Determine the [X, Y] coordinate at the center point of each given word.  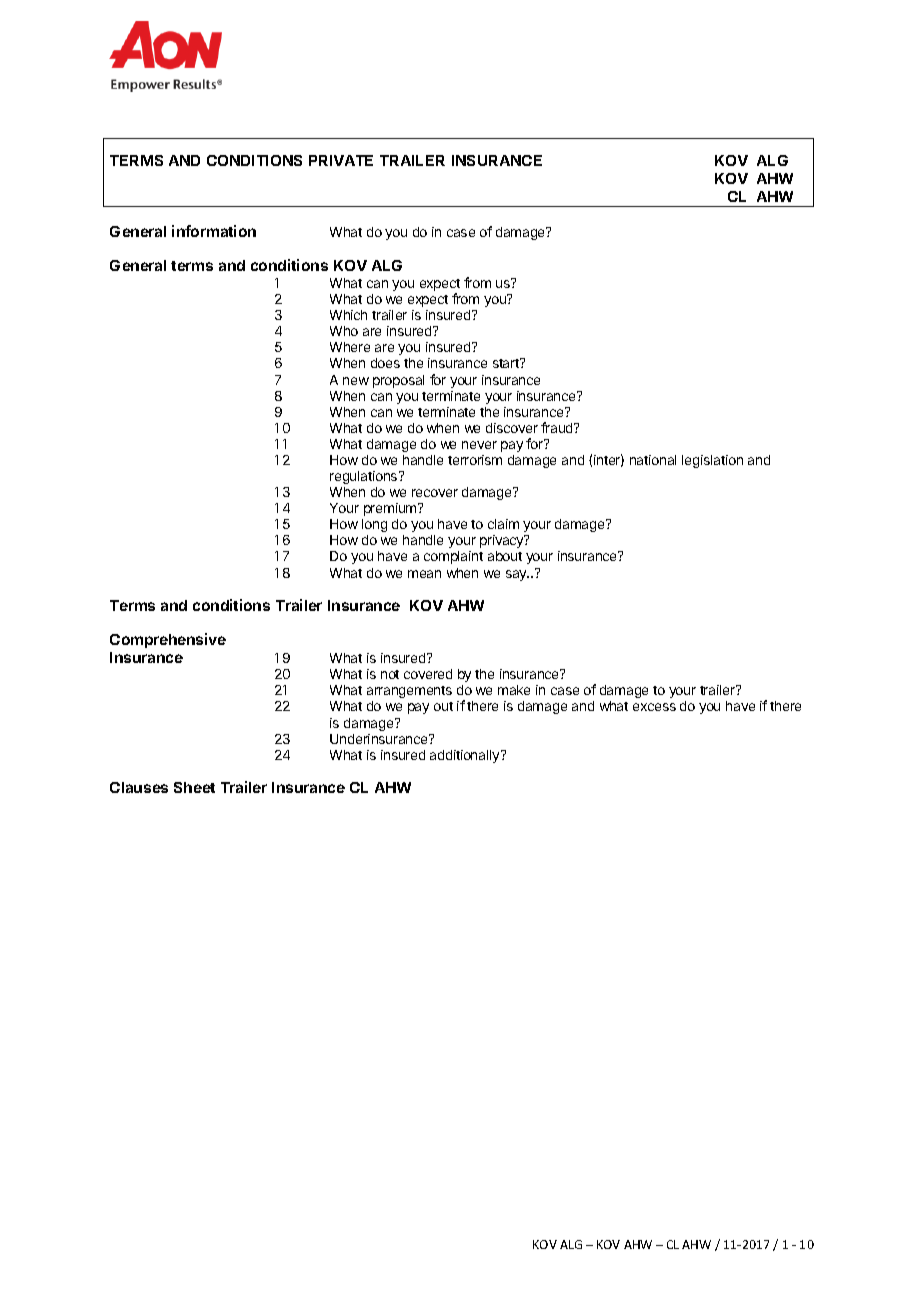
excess [654, 707]
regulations [365, 477]
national [653, 460]
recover [435, 493]
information [214, 231]
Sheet [194, 787]
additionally [466, 756]
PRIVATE [341, 160]
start [507, 363]
